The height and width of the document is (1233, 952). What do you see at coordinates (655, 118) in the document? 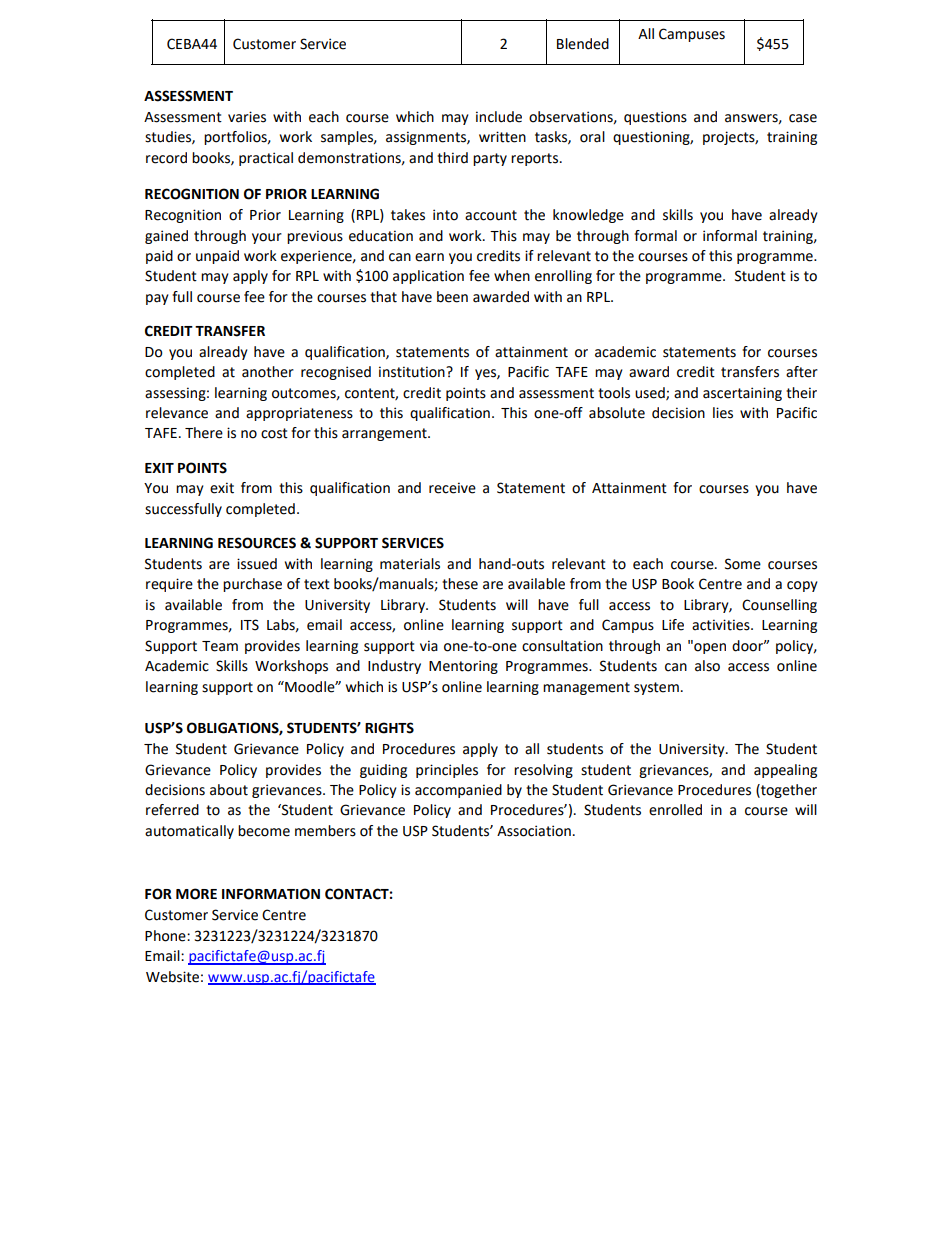
I see `questions` at bounding box center [655, 118].
